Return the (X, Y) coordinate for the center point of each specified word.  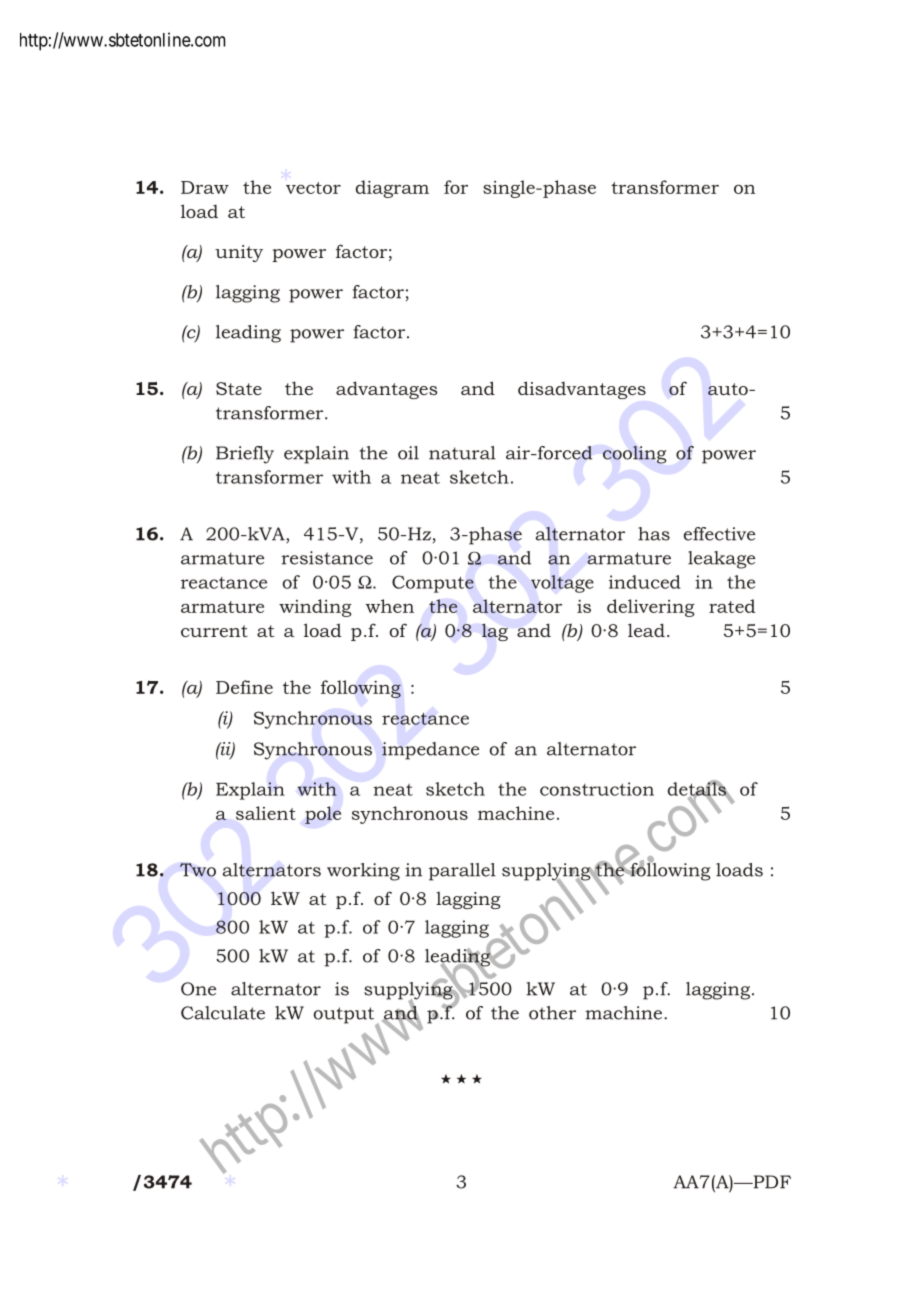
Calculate (223, 1013)
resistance (327, 558)
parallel (462, 872)
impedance (430, 751)
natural (462, 453)
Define (244, 687)
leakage (721, 560)
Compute (433, 584)
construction (597, 789)
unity (239, 253)
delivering (651, 608)
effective (719, 534)
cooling (635, 455)
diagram (392, 189)
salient (266, 813)
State (239, 388)
